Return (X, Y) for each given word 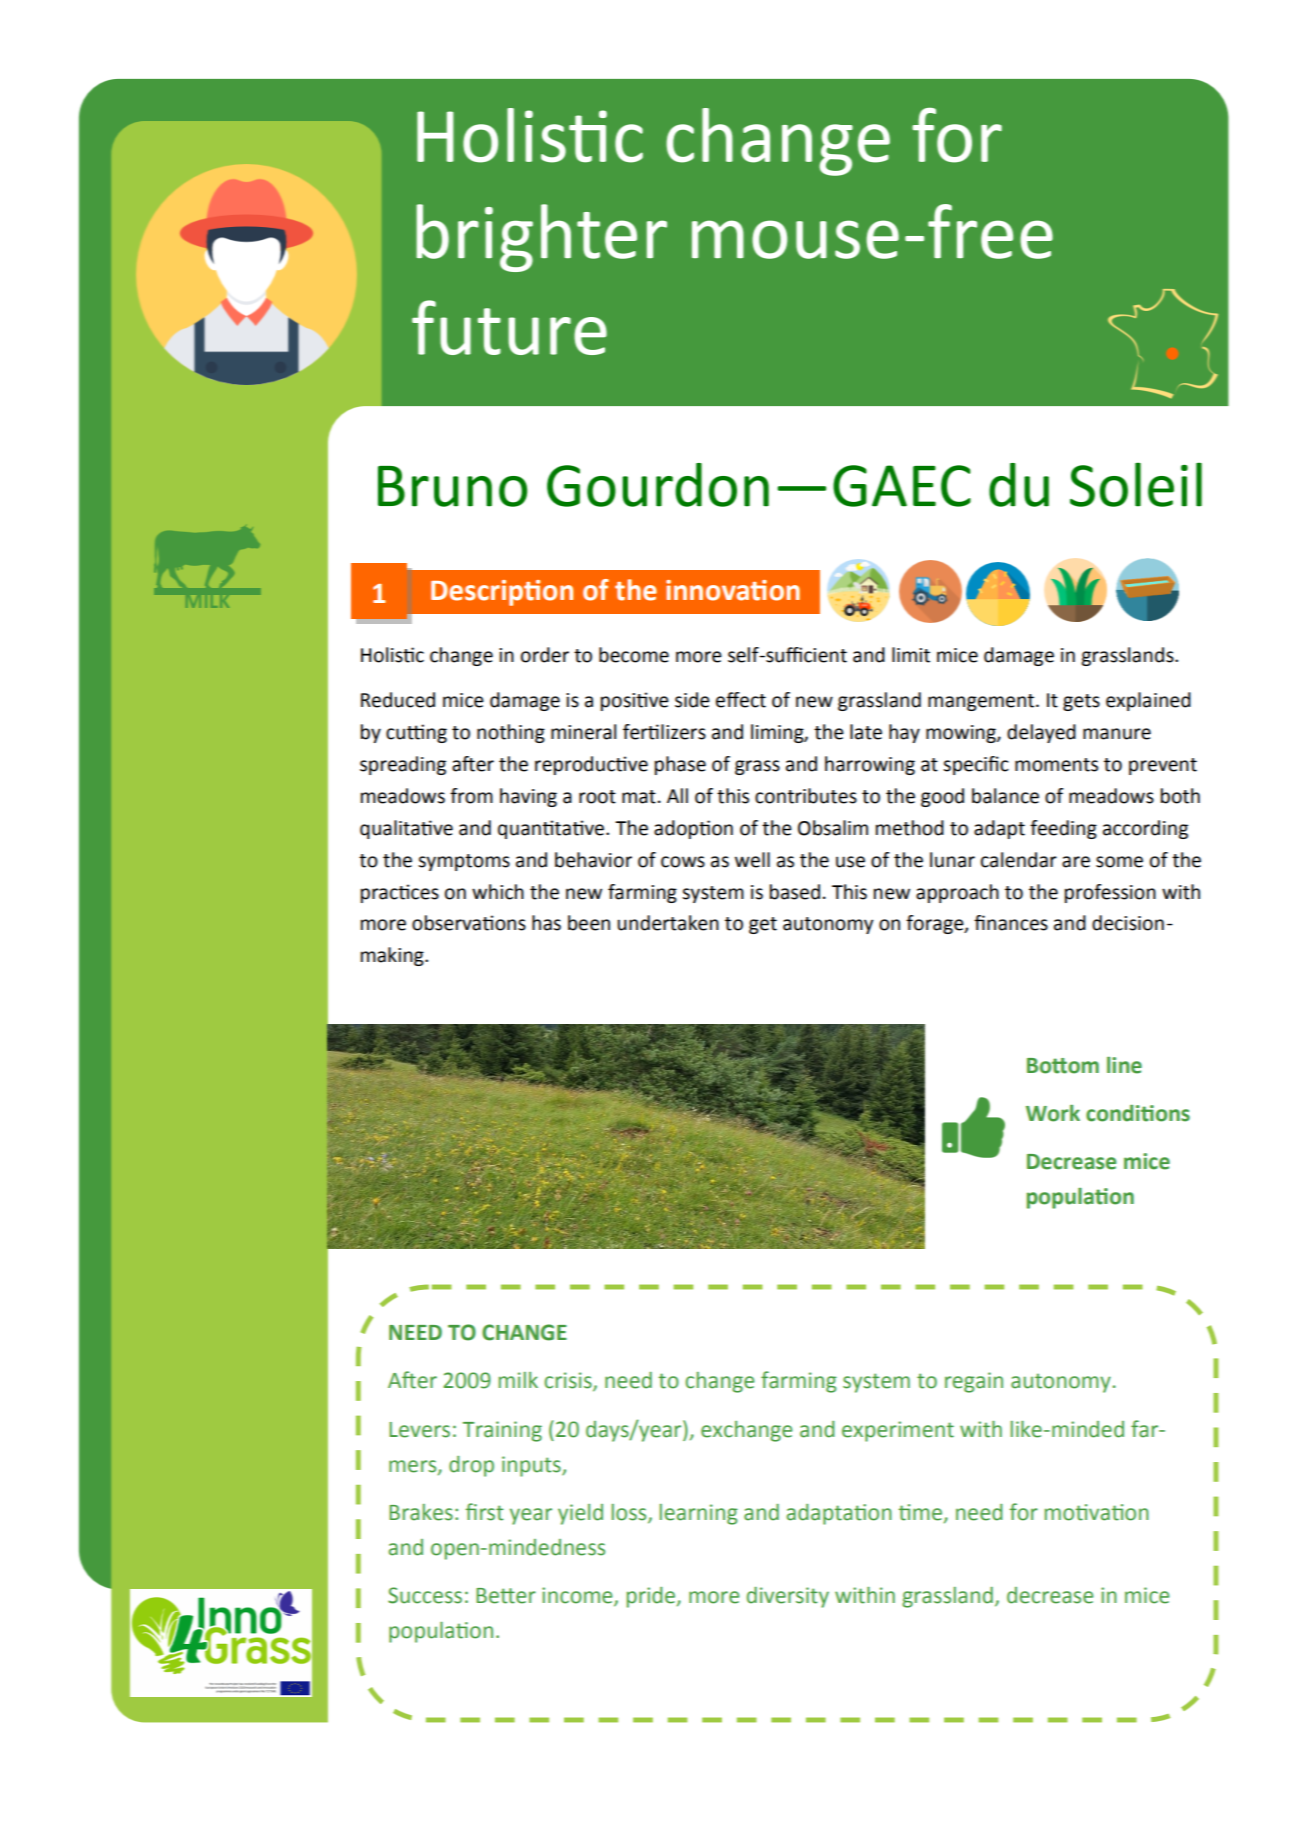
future (509, 327)
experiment (898, 1431)
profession (1110, 893)
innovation (733, 590)
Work (1053, 1113)
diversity (788, 1597)
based (795, 892)
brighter (541, 238)
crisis (569, 1381)
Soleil (1136, 484)
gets (1081, 702)
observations (469, 923)
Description (502, 593)
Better (506, 1596)
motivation (1097, 1512)
